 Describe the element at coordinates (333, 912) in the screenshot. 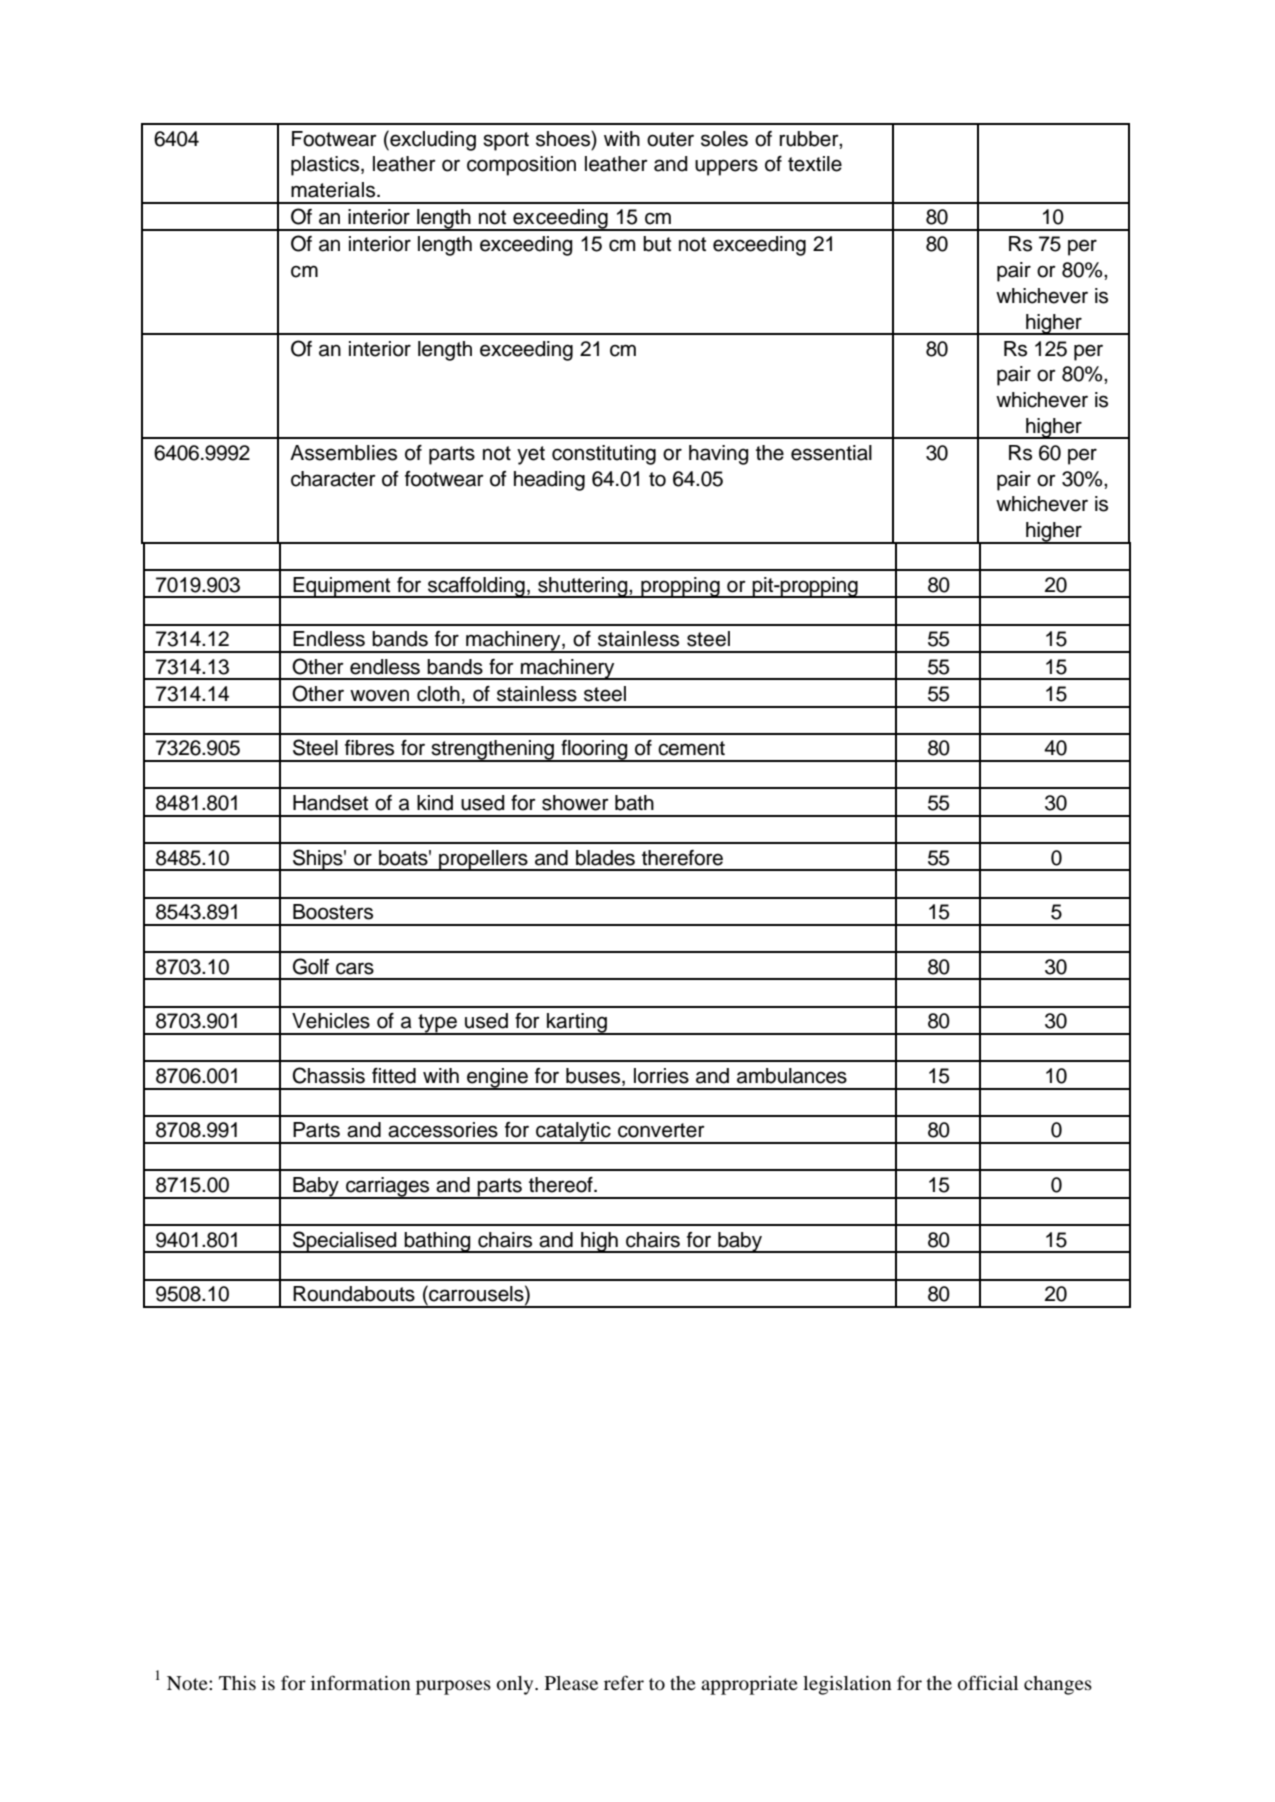

I see `Boosters` at that location.
